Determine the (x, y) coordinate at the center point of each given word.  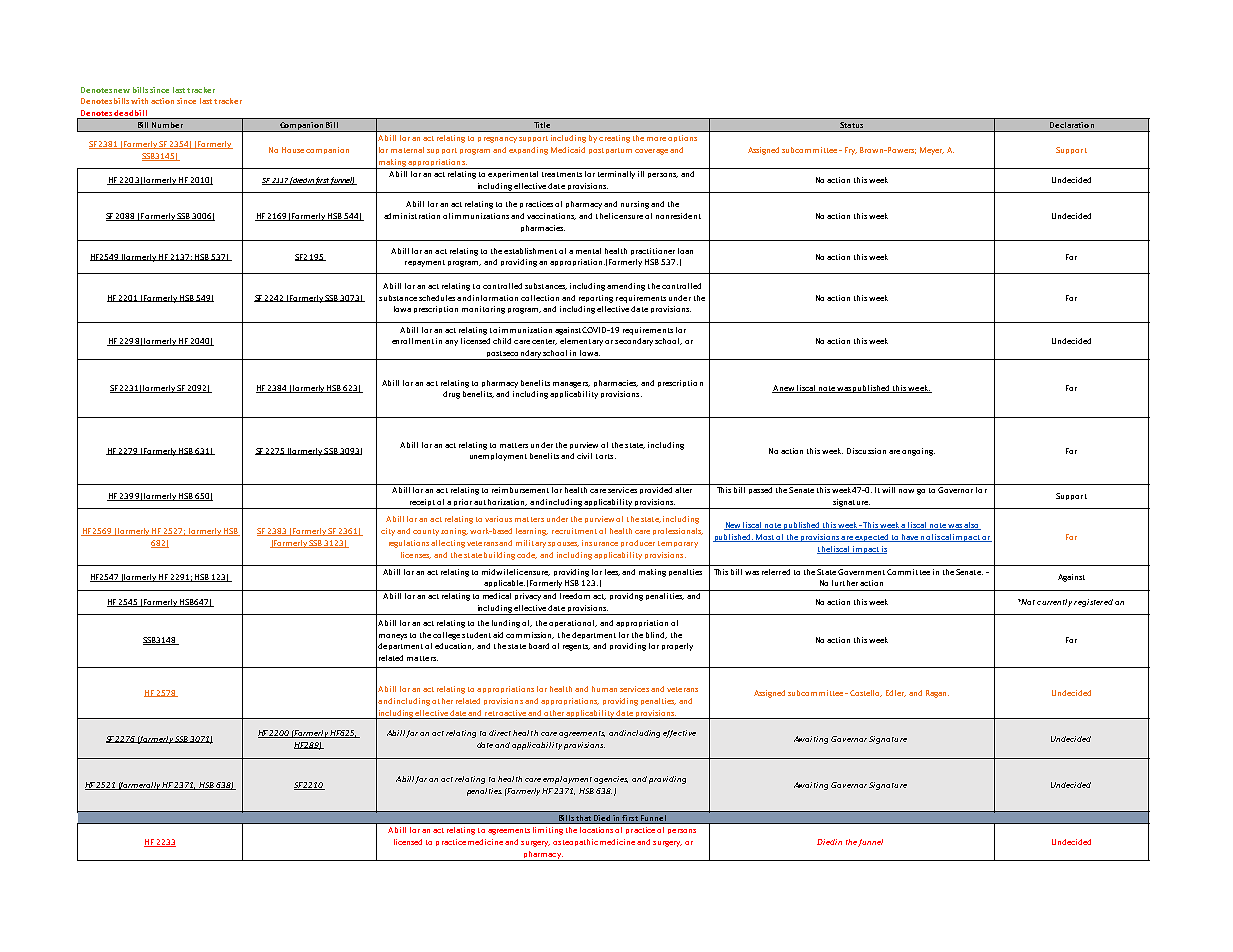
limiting (548, 831)
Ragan (937, 694)
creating (614, 139)
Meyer (932, 151)
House (293, 150)
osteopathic (575, 842)
